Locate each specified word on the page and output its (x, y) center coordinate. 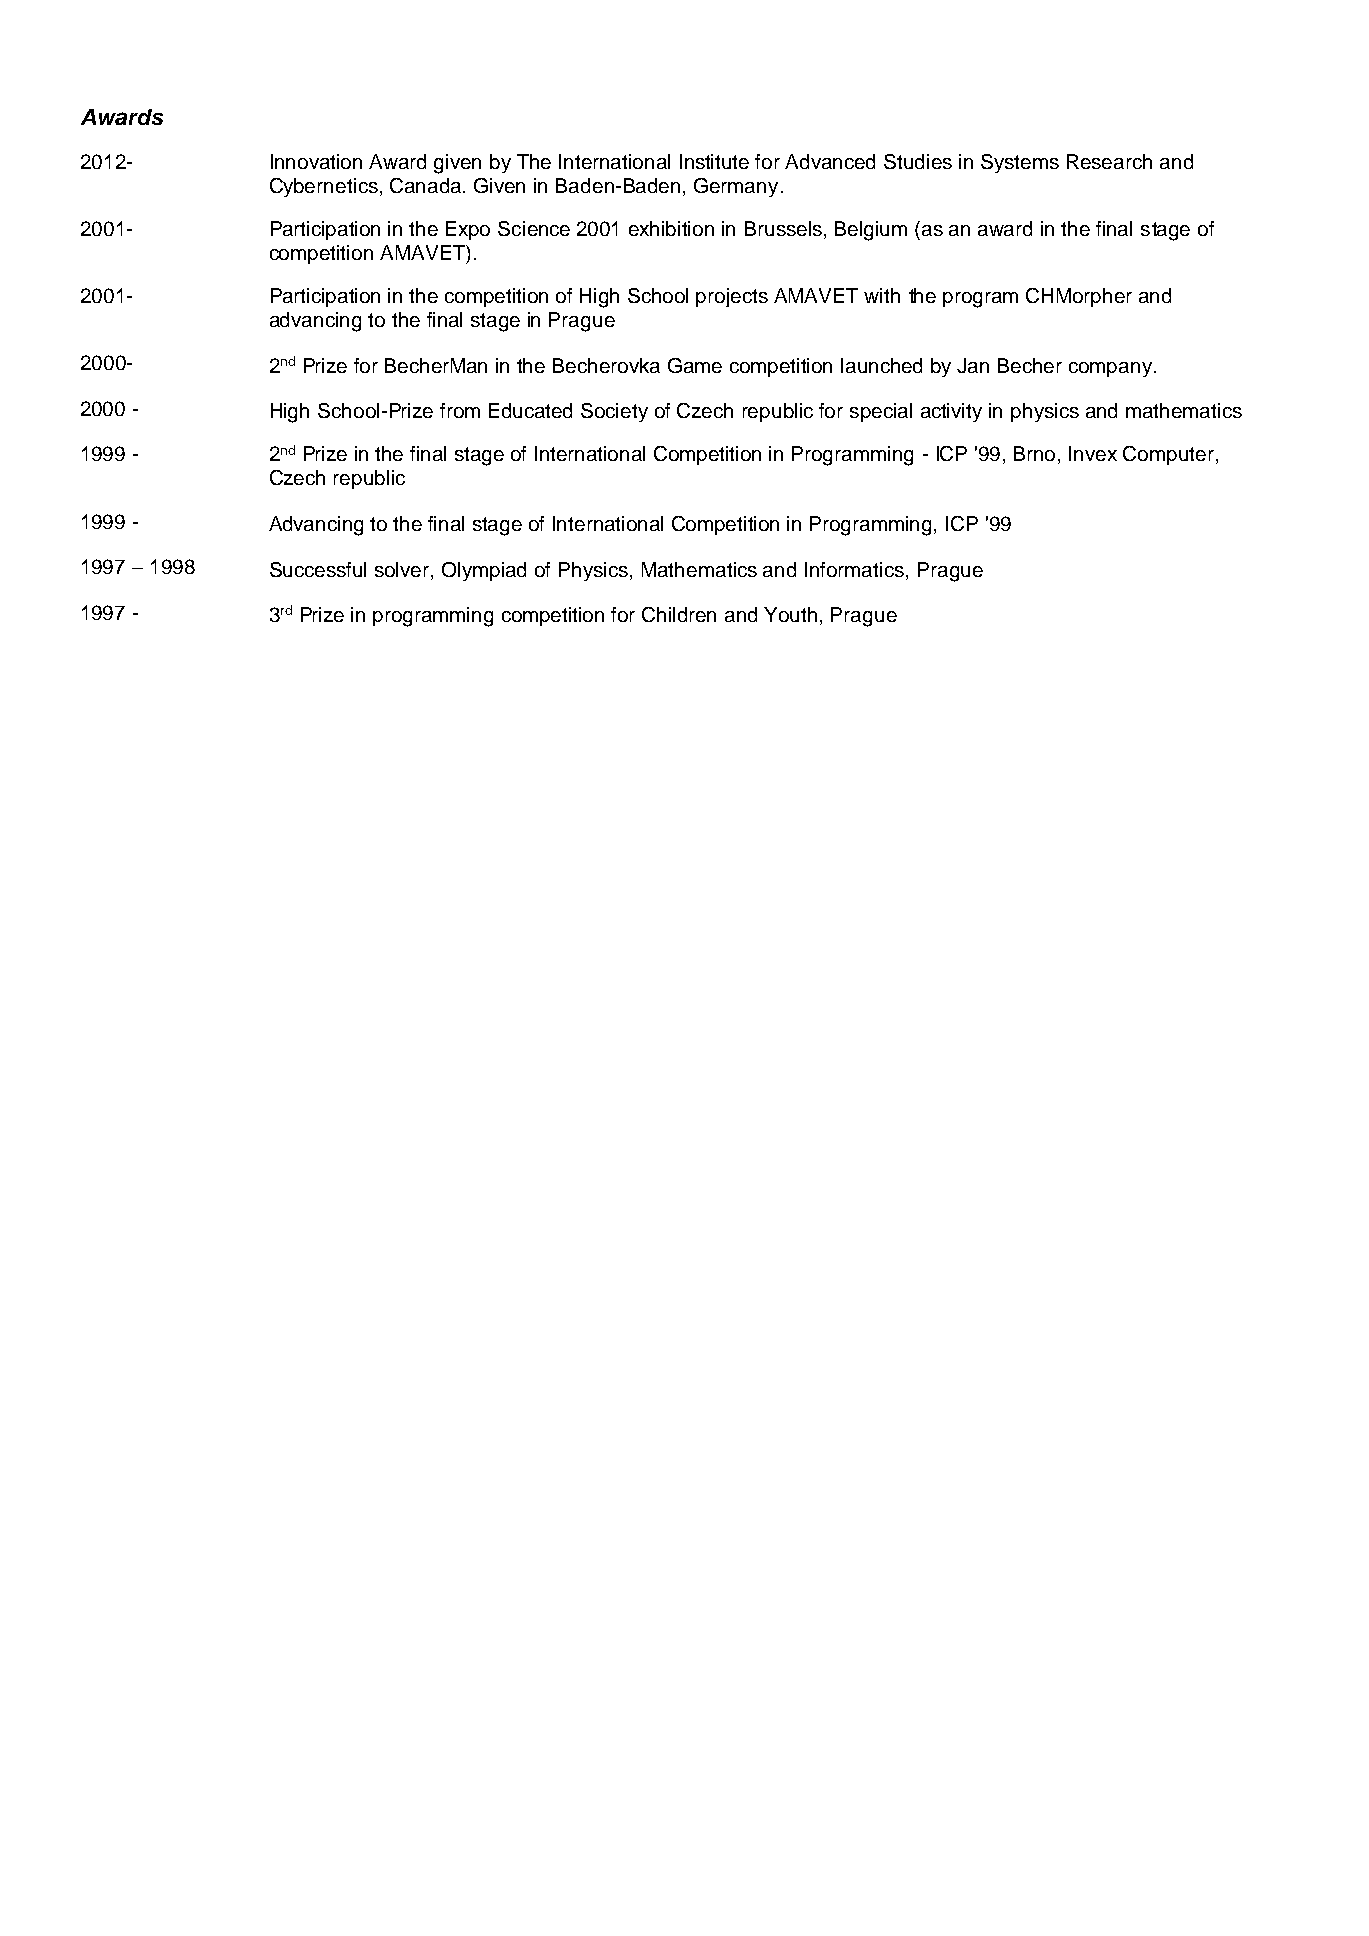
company (1112, 369)
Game (695, 365)
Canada (427, 185)
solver (403, 571)
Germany (736, 187)
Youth (790, 614)
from (460, 410)
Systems (1020, 163)
